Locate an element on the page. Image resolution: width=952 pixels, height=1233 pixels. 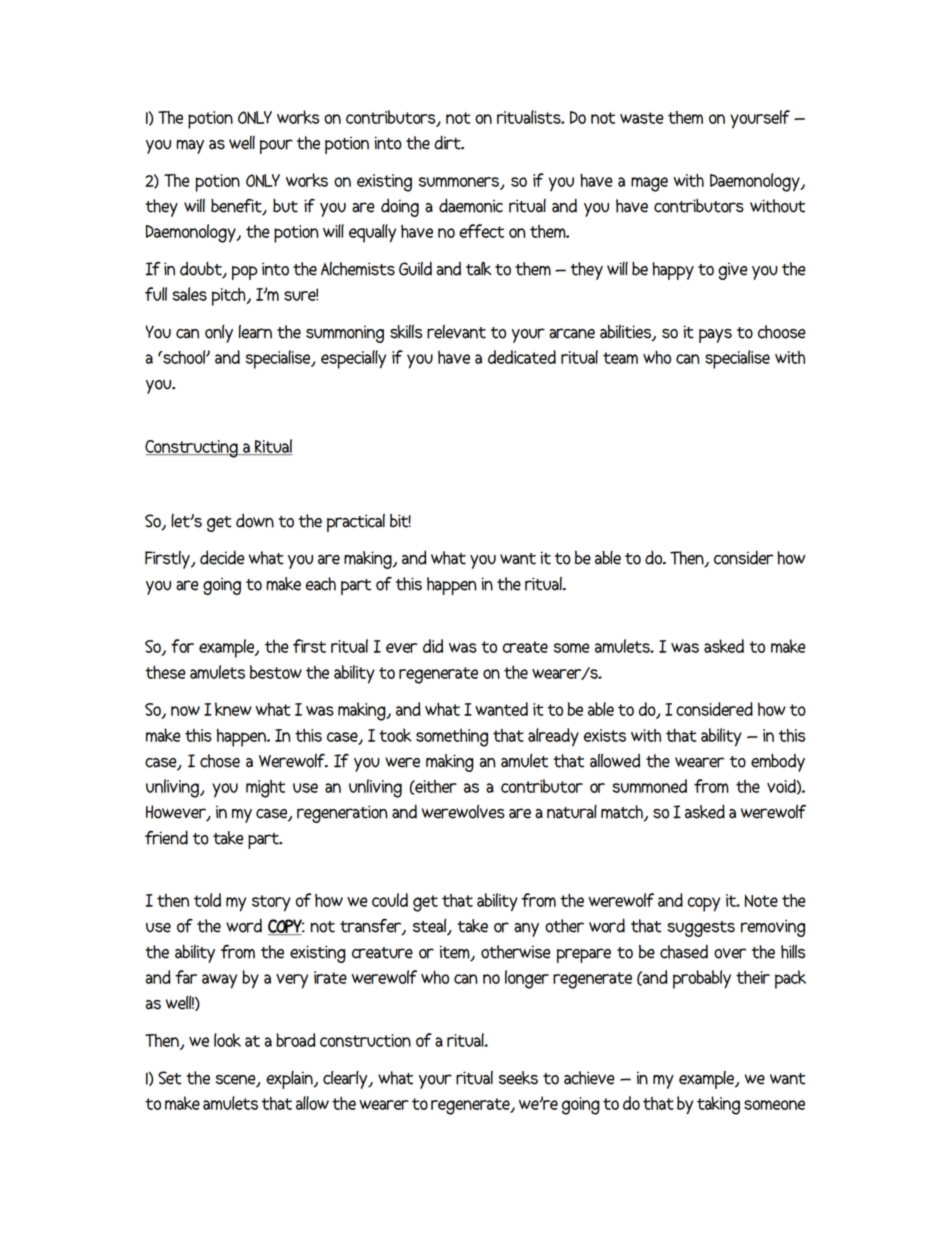
for is located at coordinates (182, 646).
